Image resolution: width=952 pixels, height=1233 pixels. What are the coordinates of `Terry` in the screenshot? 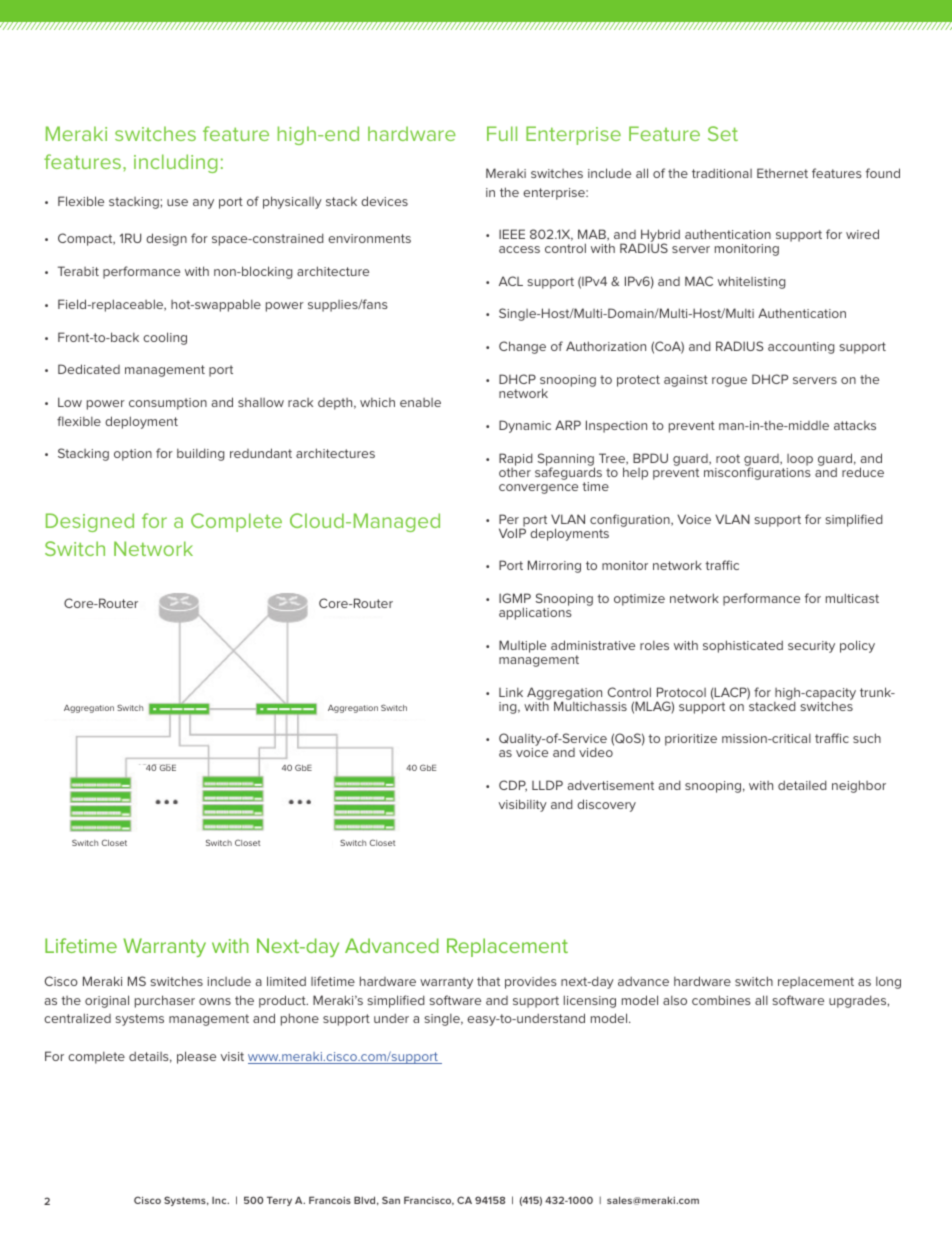 It's located at (279, 1201).
